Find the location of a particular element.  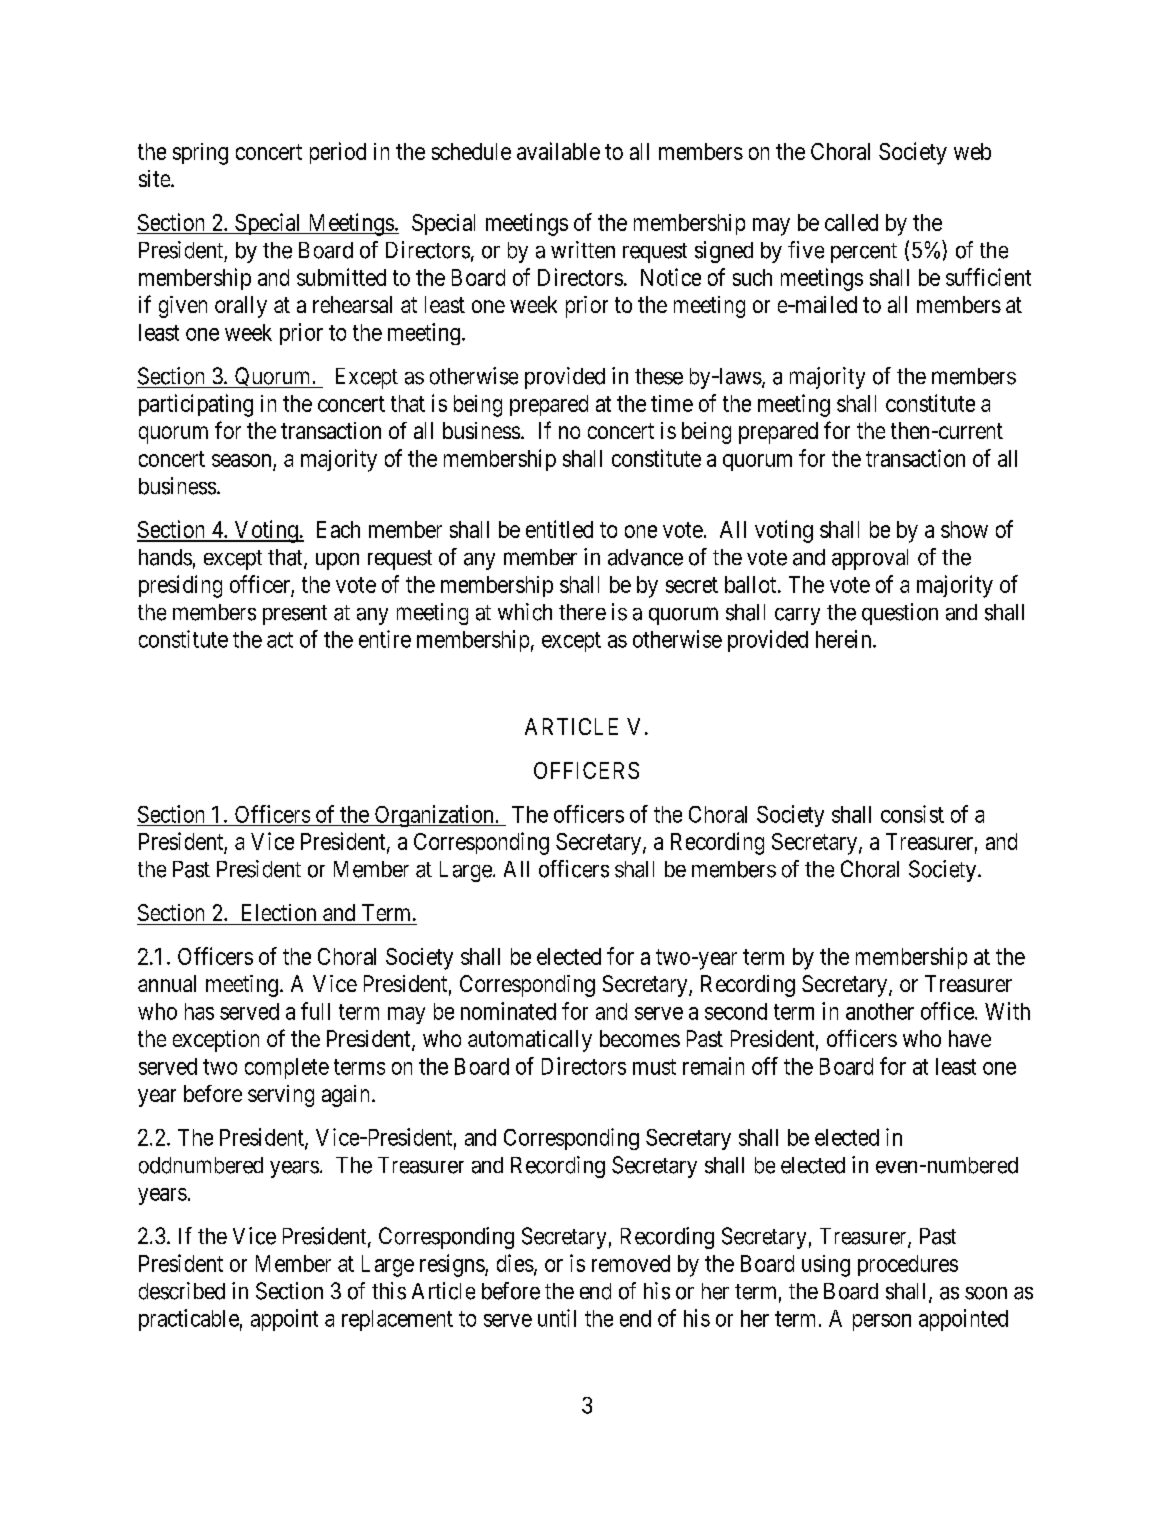

spring is located at coordinates (200, 154).
